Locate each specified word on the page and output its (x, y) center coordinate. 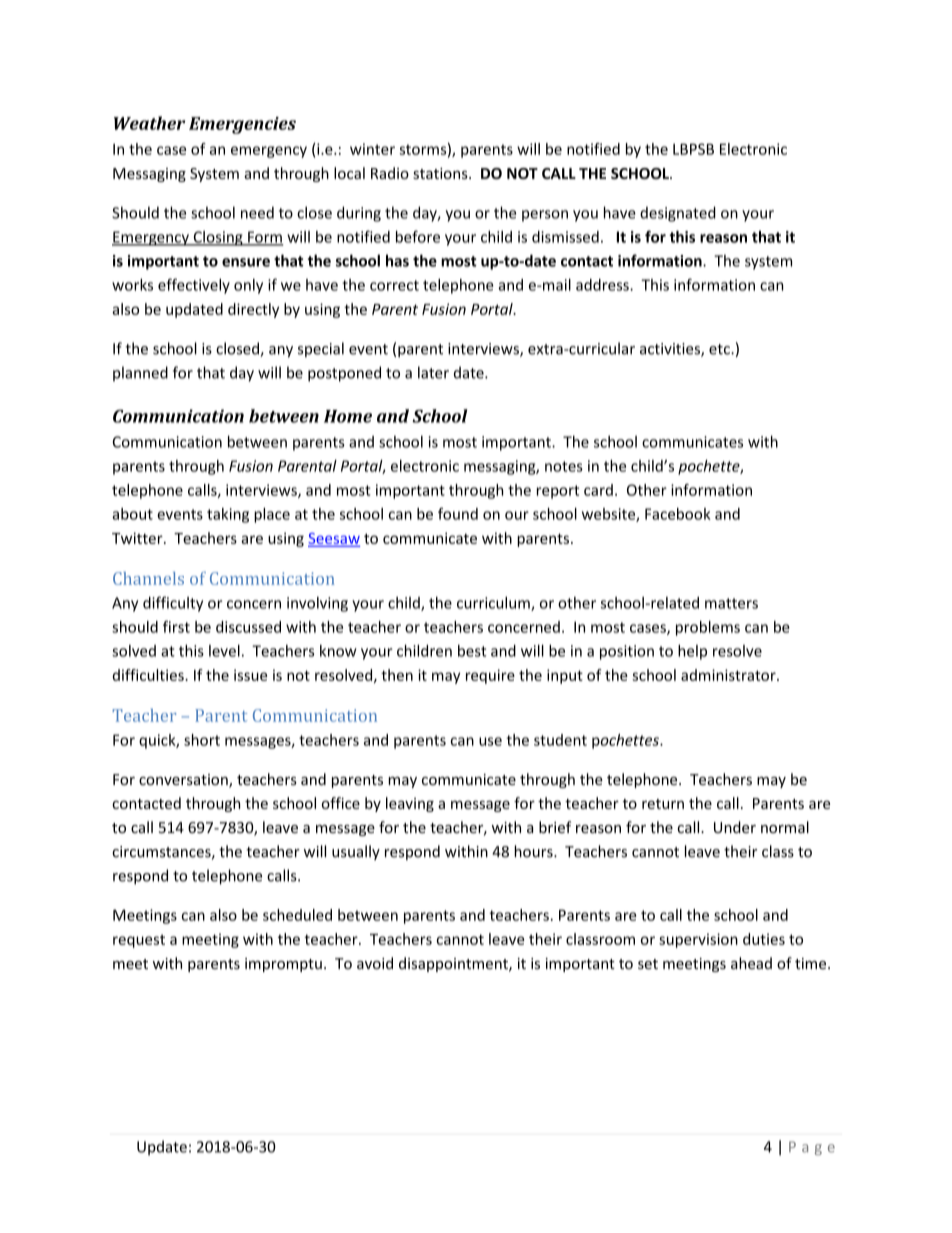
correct (394, 285)
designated (678, 214)
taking (228, 515)
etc (720, 349)
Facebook (678, 514)
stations (441, 173)
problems (708, 628)
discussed (248, 627)
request (139, 941)
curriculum (494, 603)
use (490, 741)
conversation (184, 781)
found (458, 514)
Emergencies (242, 125)
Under (735, 827)
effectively (194, 286)
